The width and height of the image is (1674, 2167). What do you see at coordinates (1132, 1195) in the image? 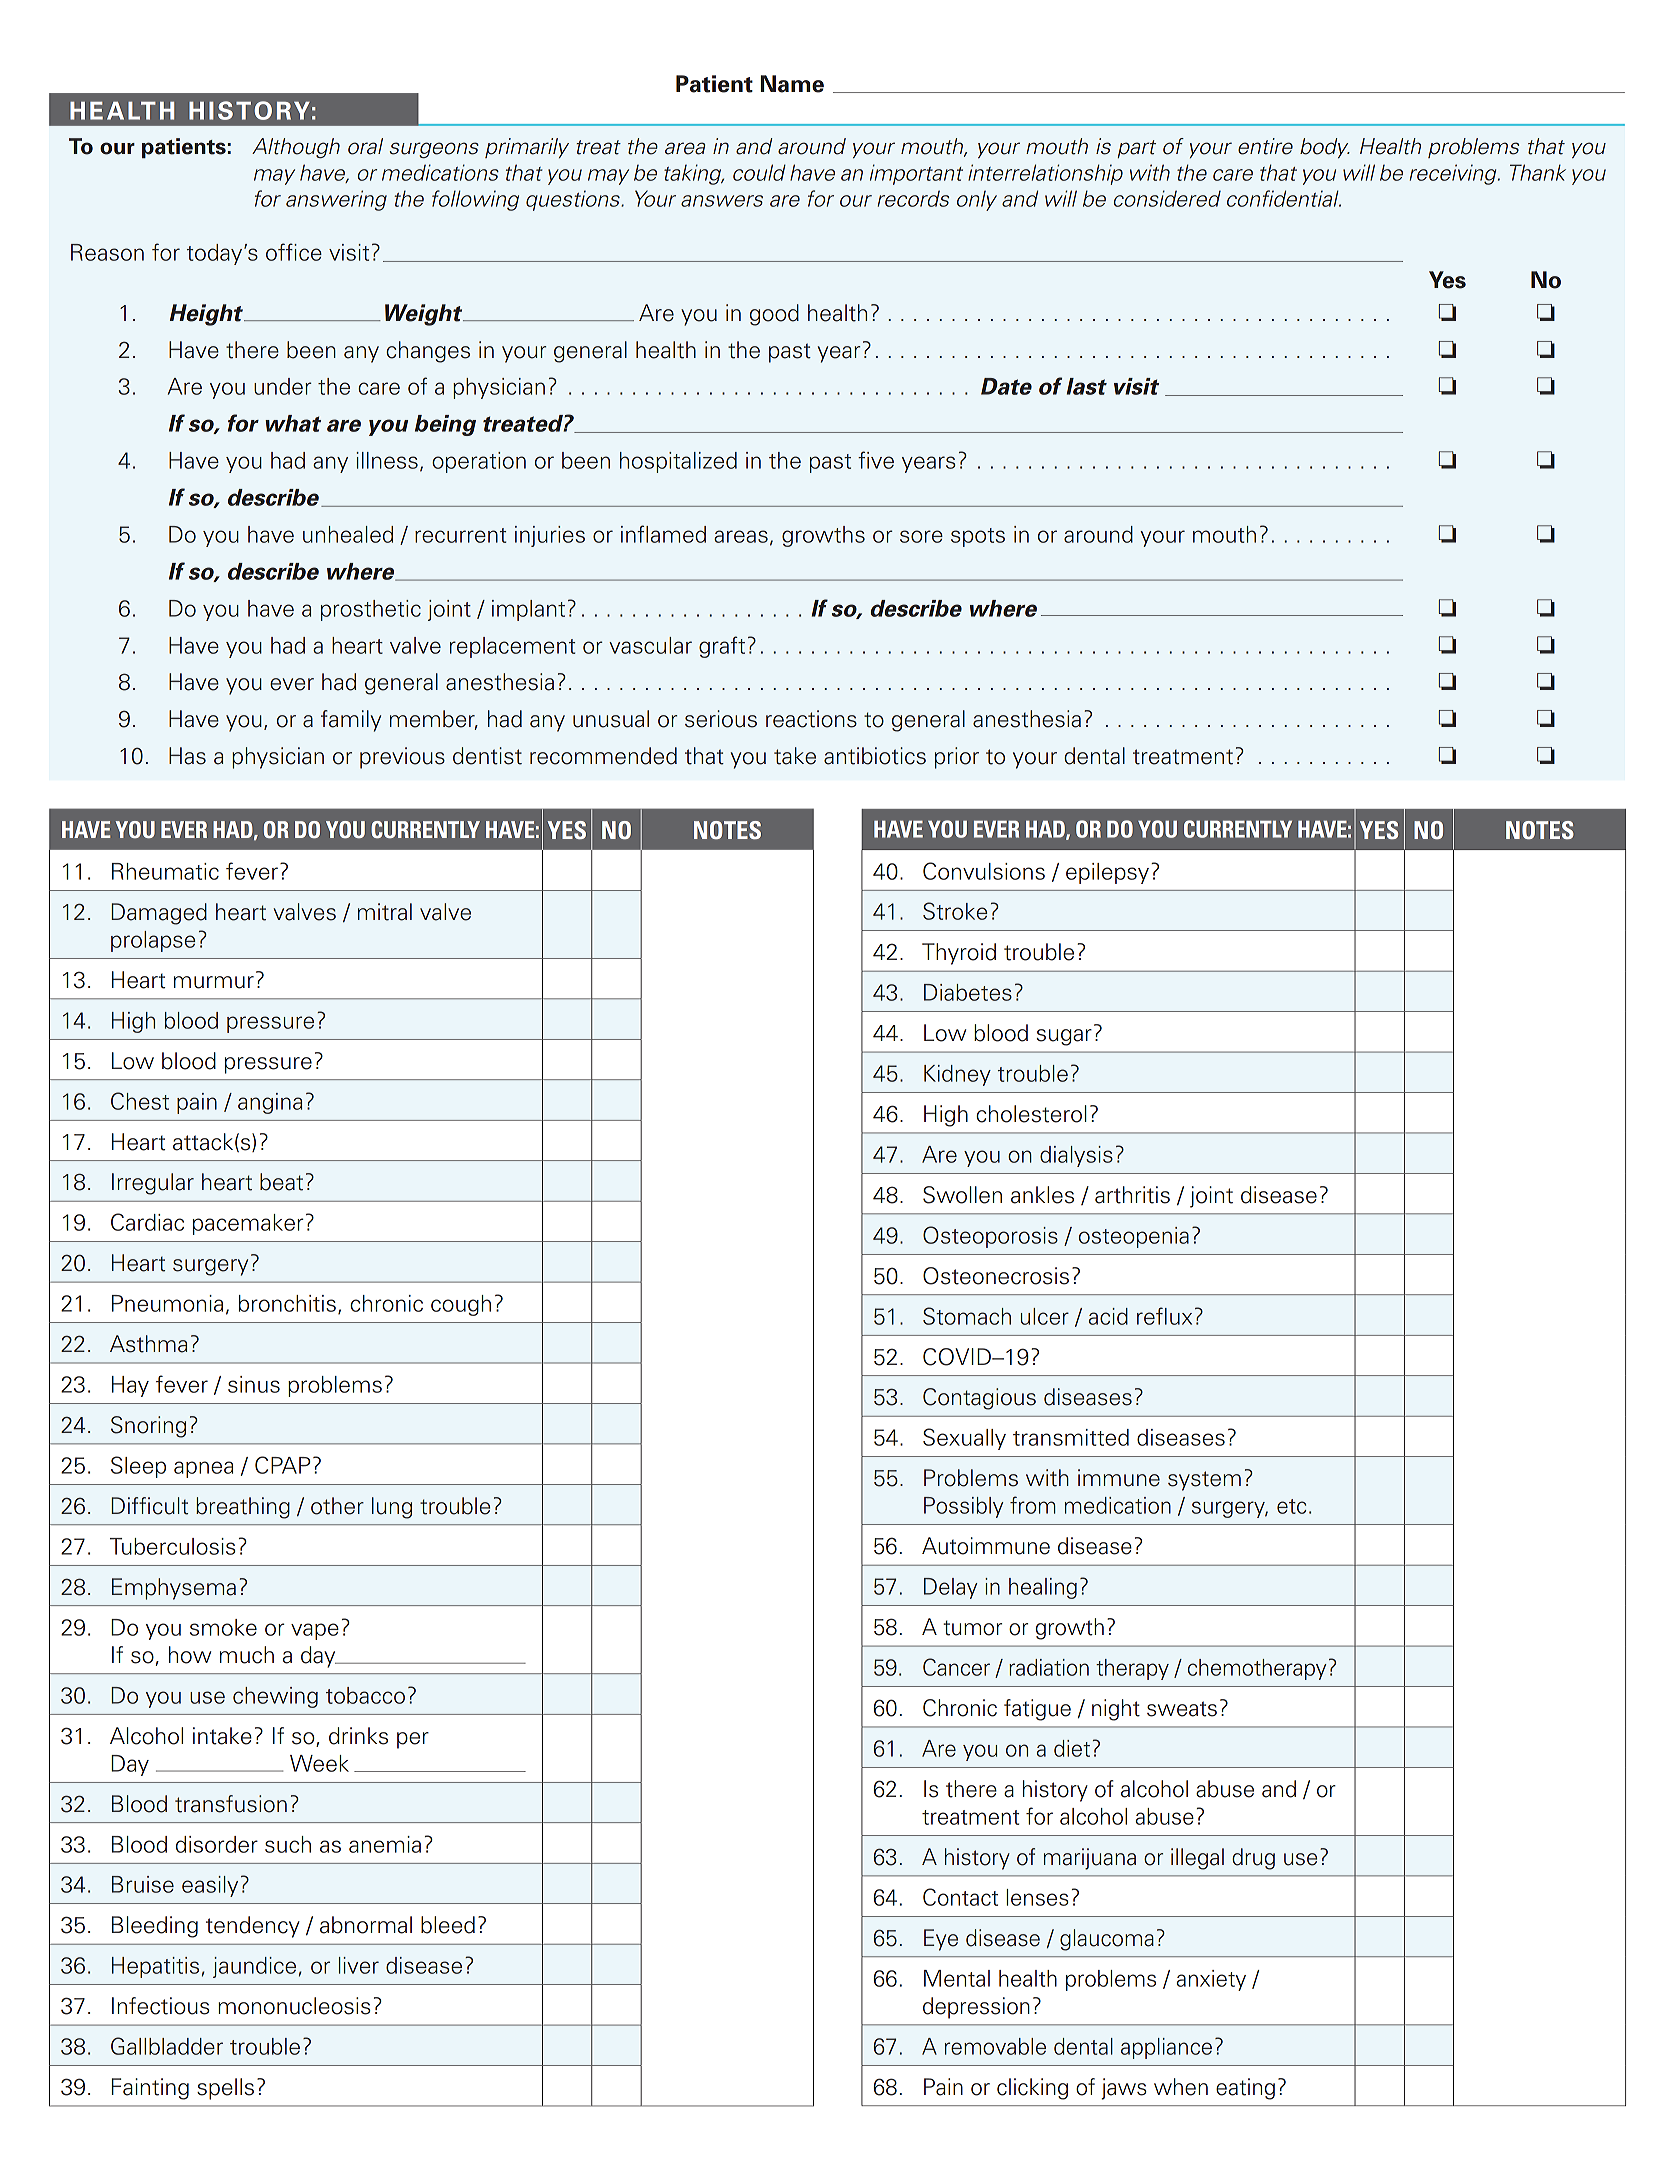
I see `arthritis` at bounding box center [1132, 1195].
